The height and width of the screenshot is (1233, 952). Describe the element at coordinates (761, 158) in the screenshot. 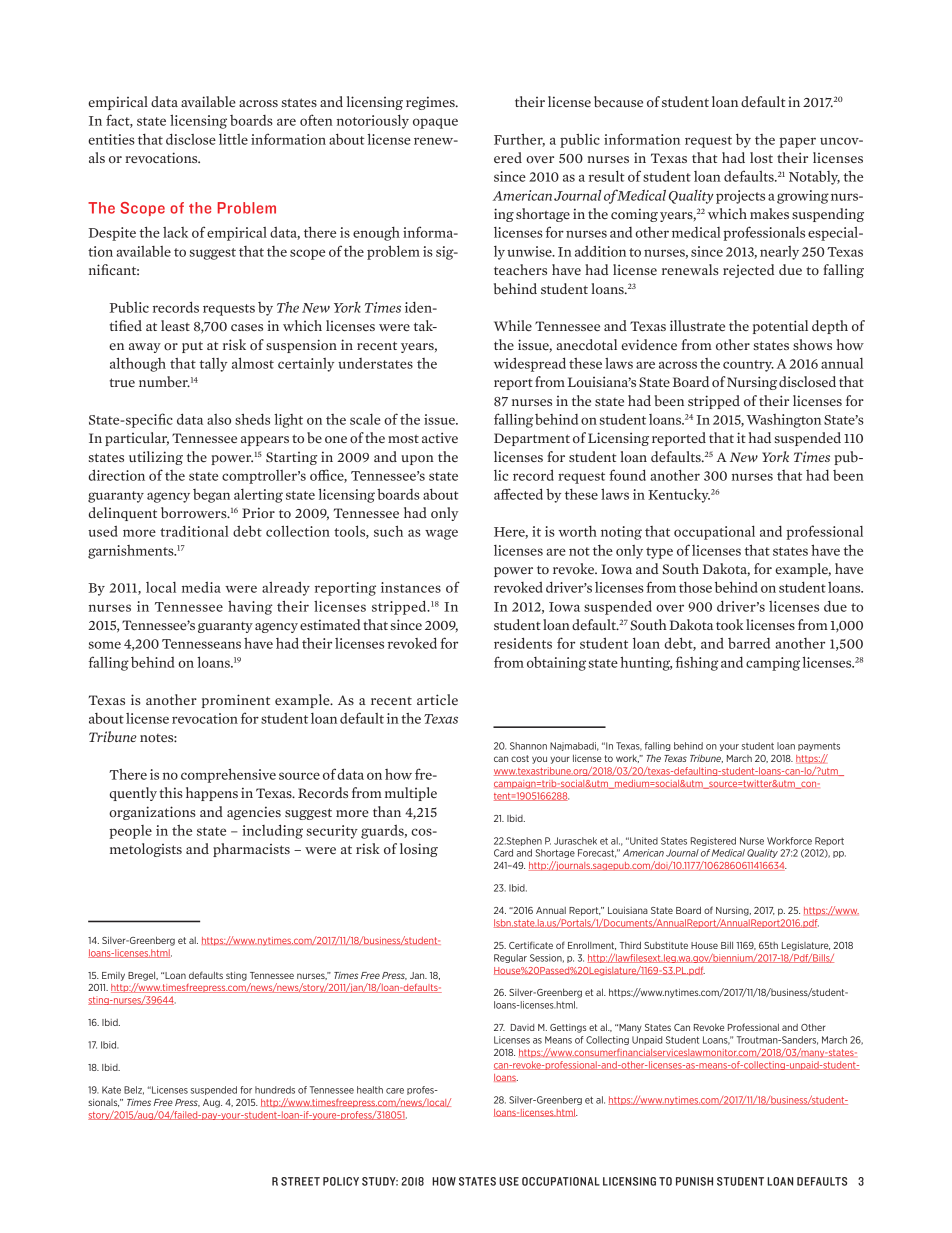

I see `lost` at that location.
